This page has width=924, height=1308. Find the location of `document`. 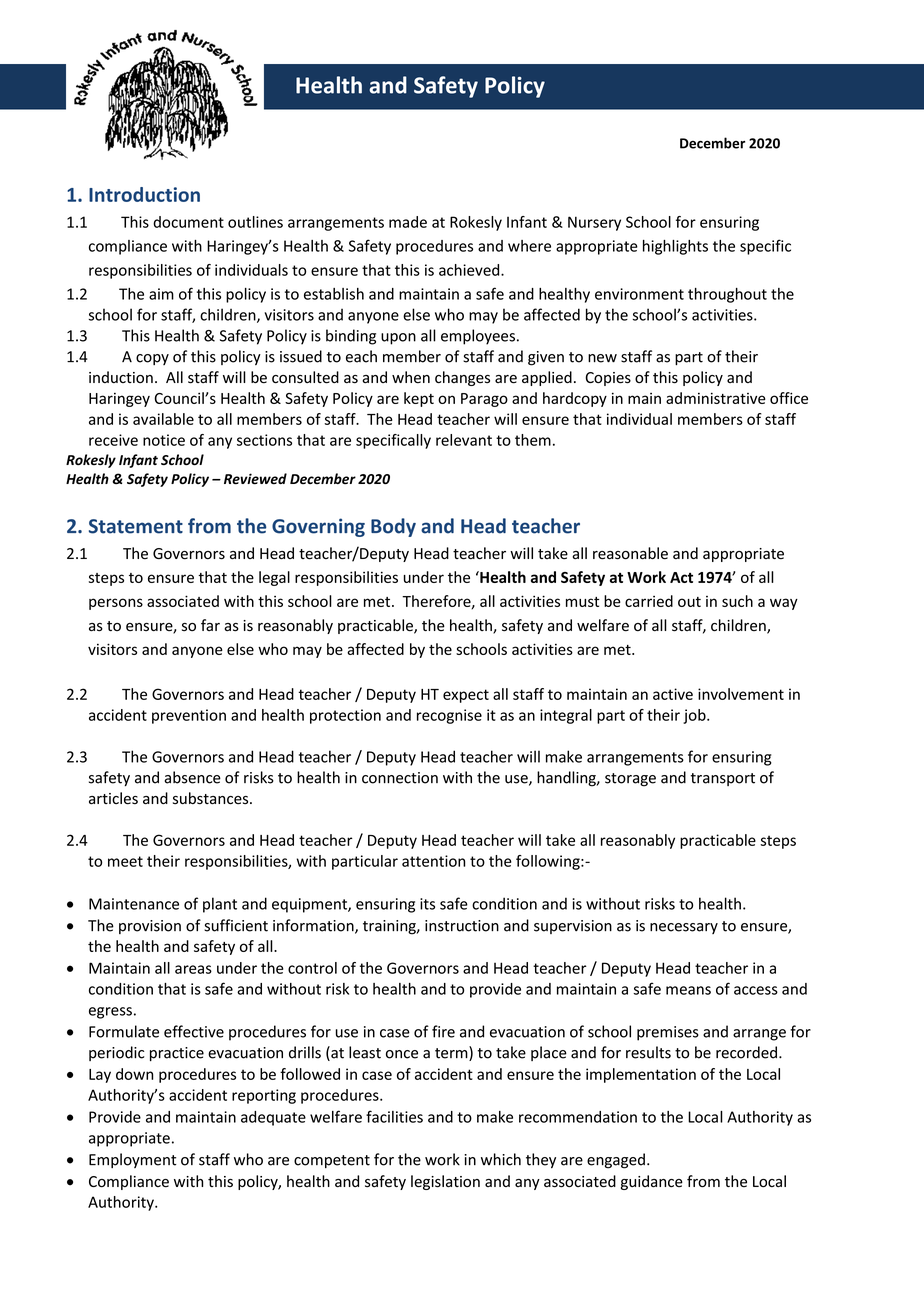

document is located at coordinates (188, 222).
